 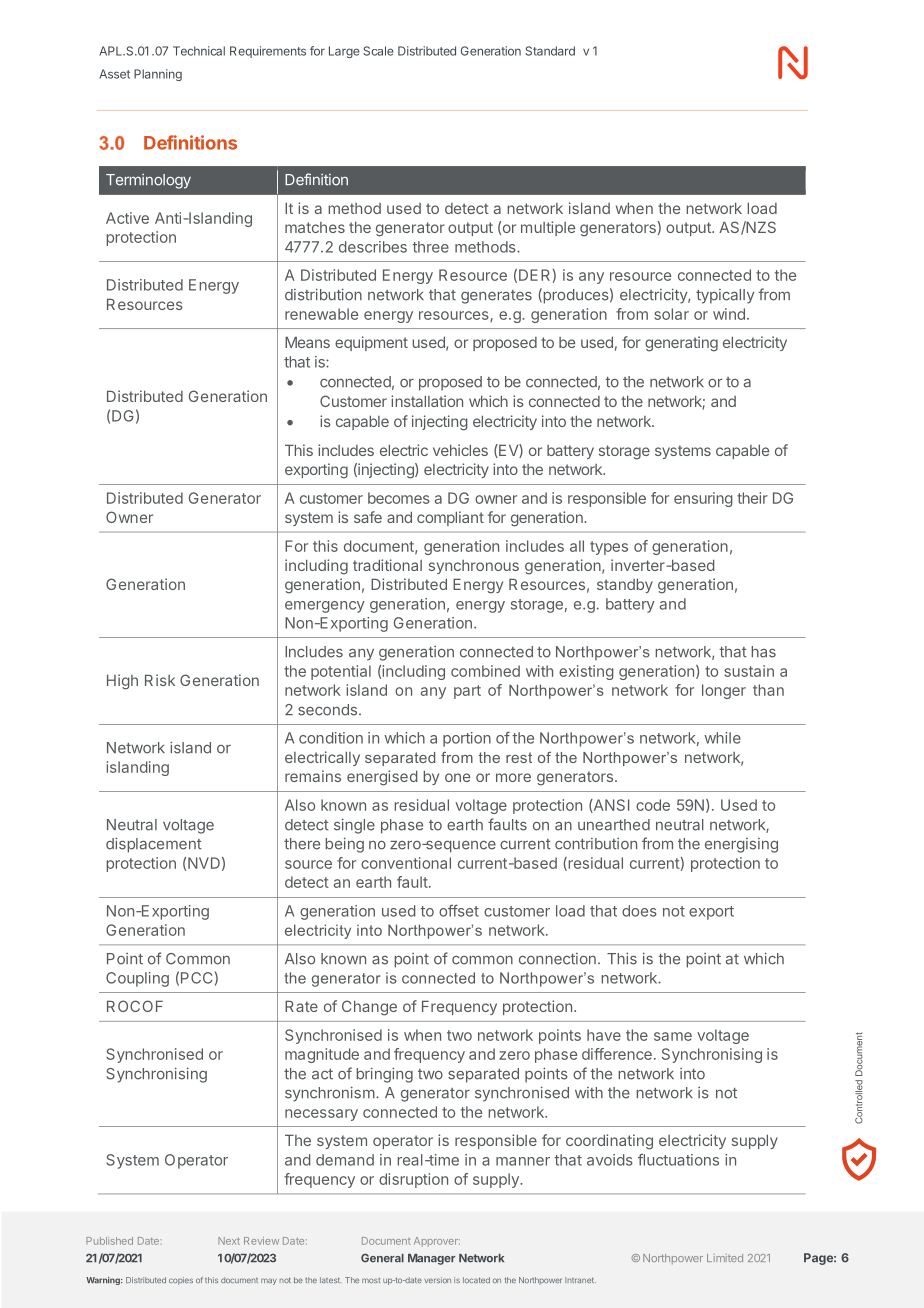 I want to click on Standard, so click(x=550, y=51).
